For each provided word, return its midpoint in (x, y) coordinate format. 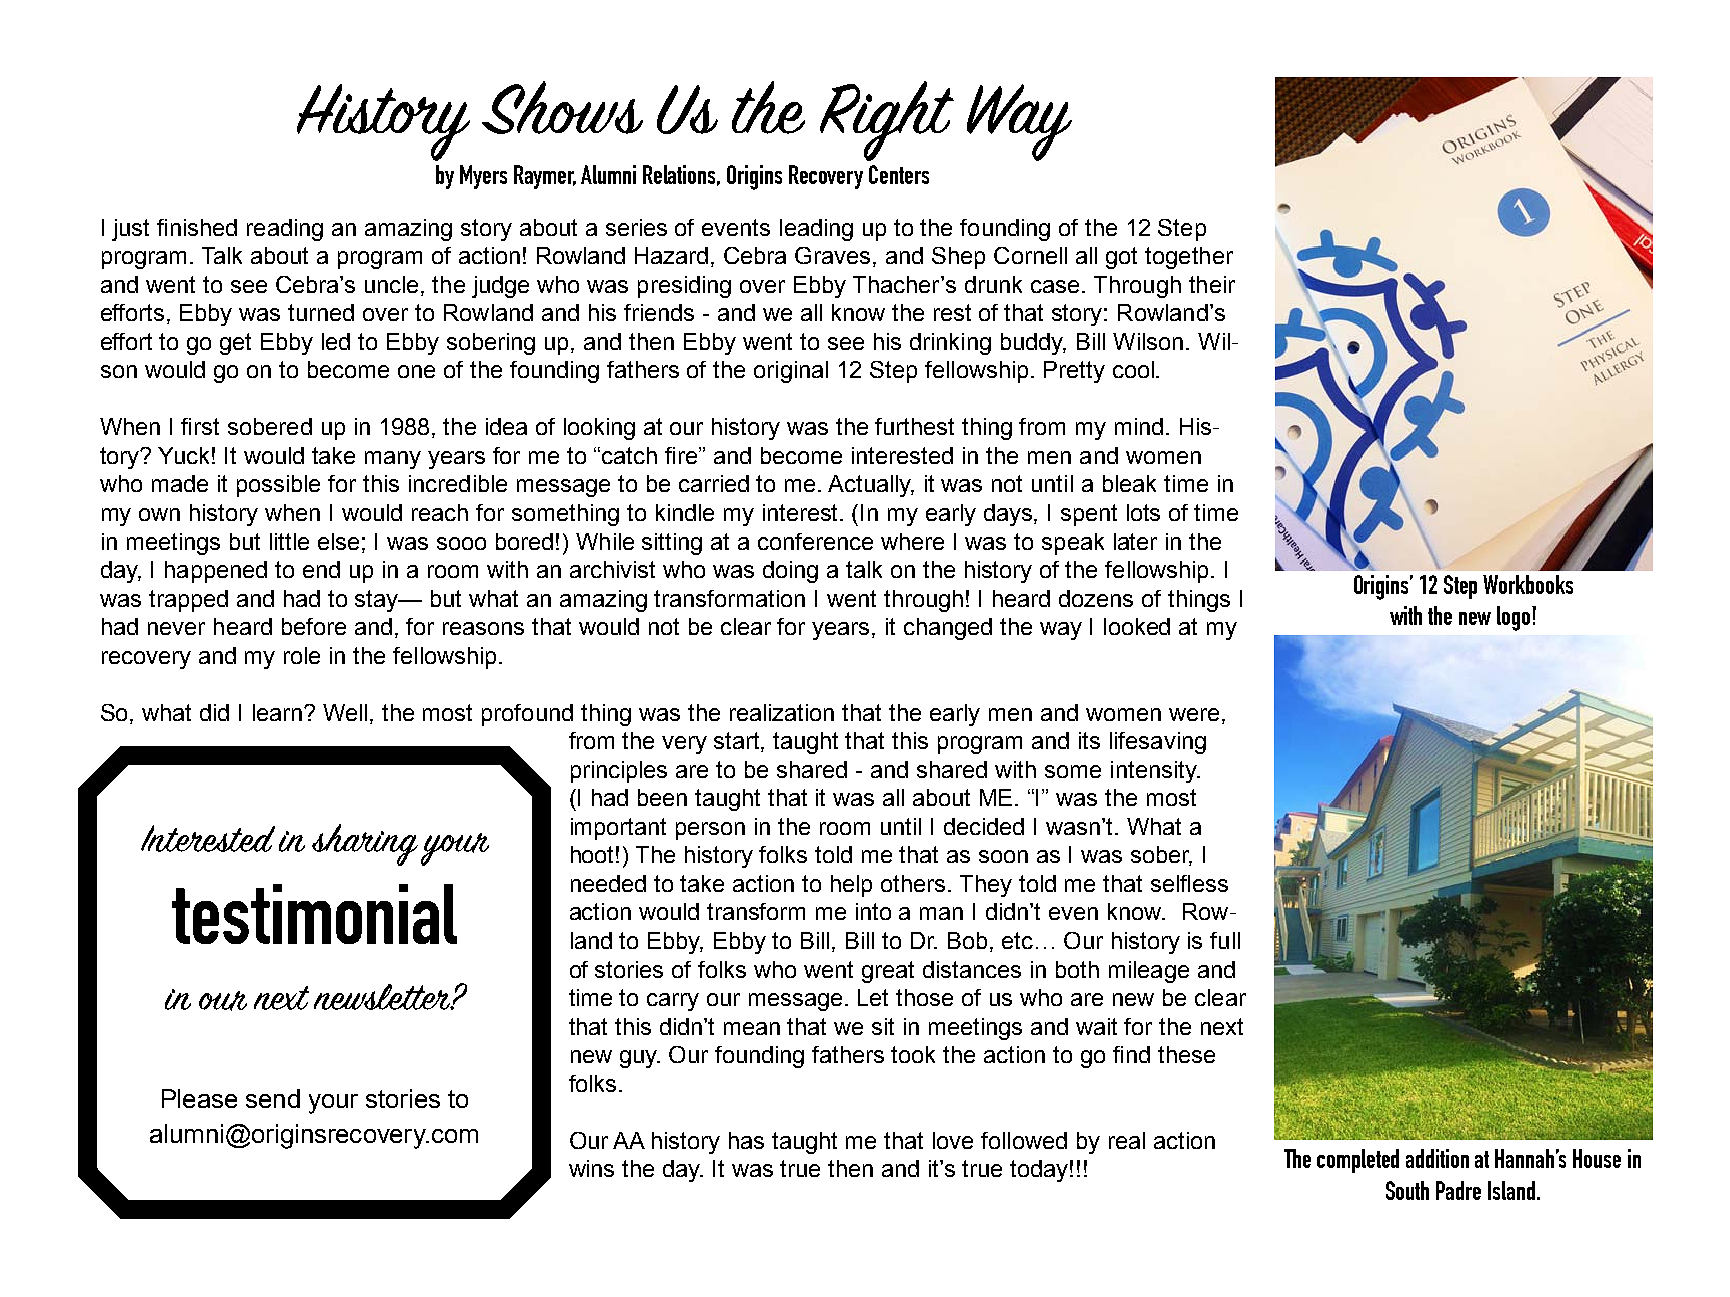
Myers (483, 177)
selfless (1189, 883)
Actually (871, 486)
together (1189, 258)
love (953, 1140)
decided (984, 826)
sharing (365, 845)
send (273, 1098)
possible (278, 486)
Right (887, 121)
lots (1143, 512)
